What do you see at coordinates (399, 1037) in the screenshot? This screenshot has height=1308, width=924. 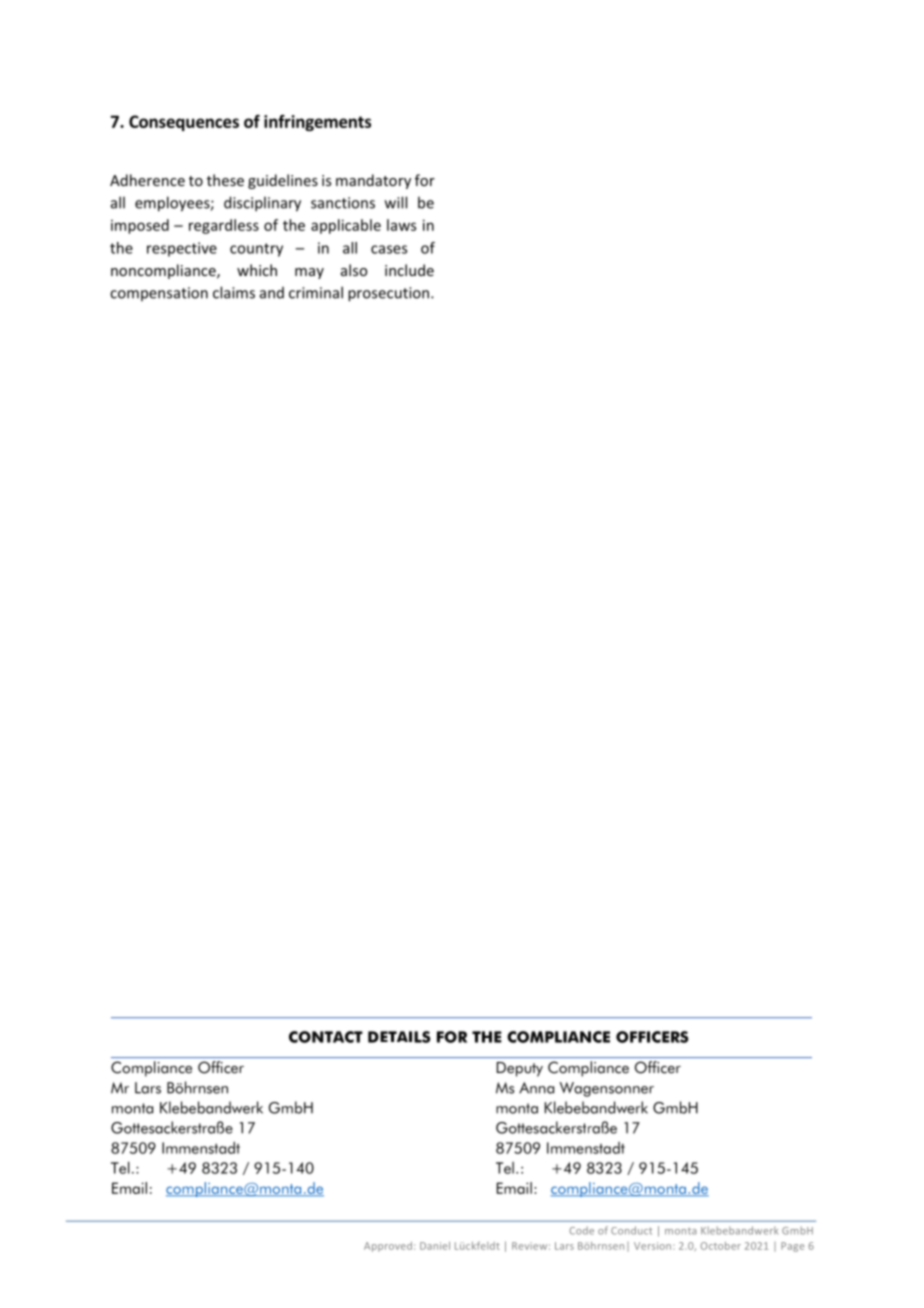 I see `DETAILS` at bounding box center [399, 1037].
